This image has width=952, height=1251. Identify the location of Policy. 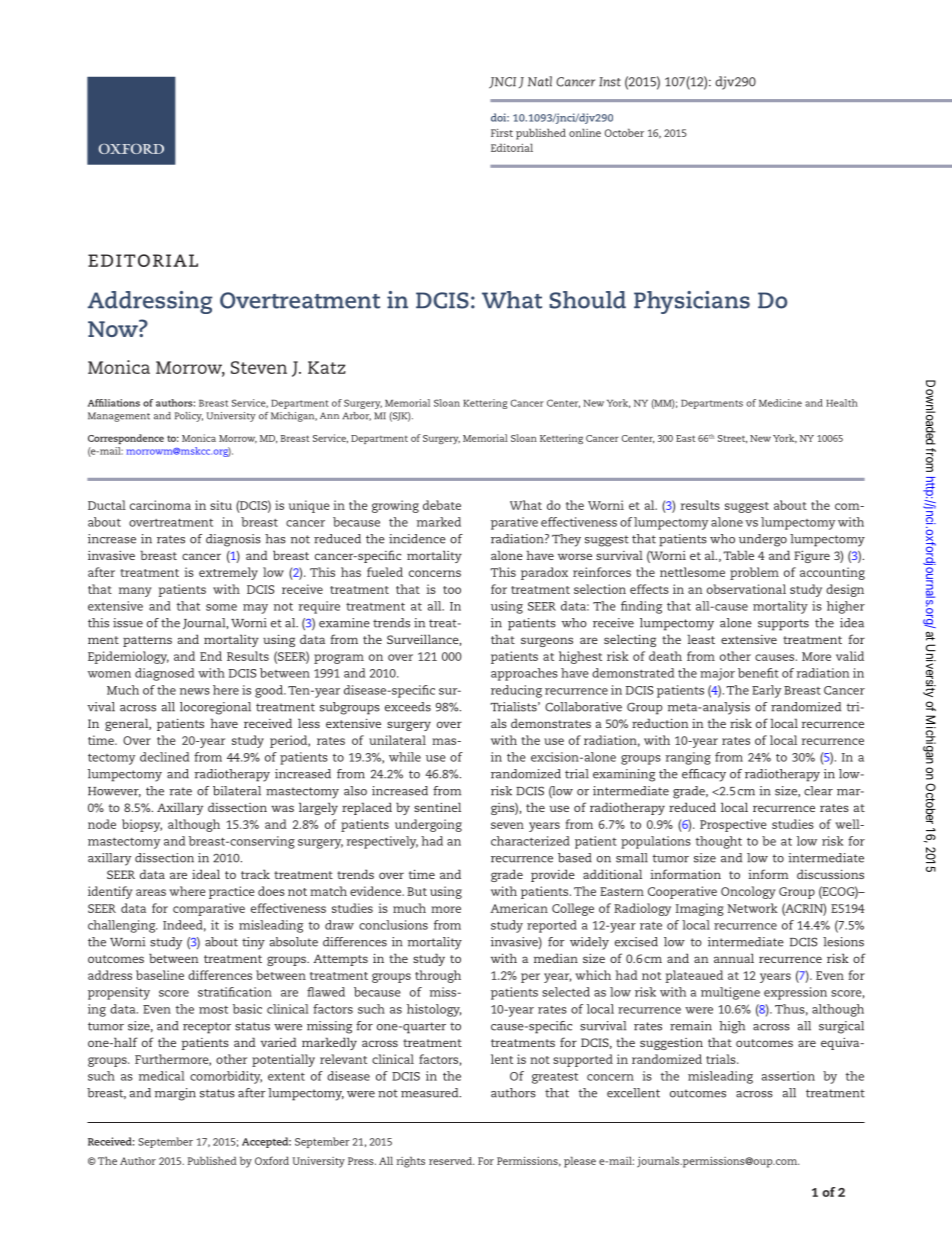
(189, 417).
